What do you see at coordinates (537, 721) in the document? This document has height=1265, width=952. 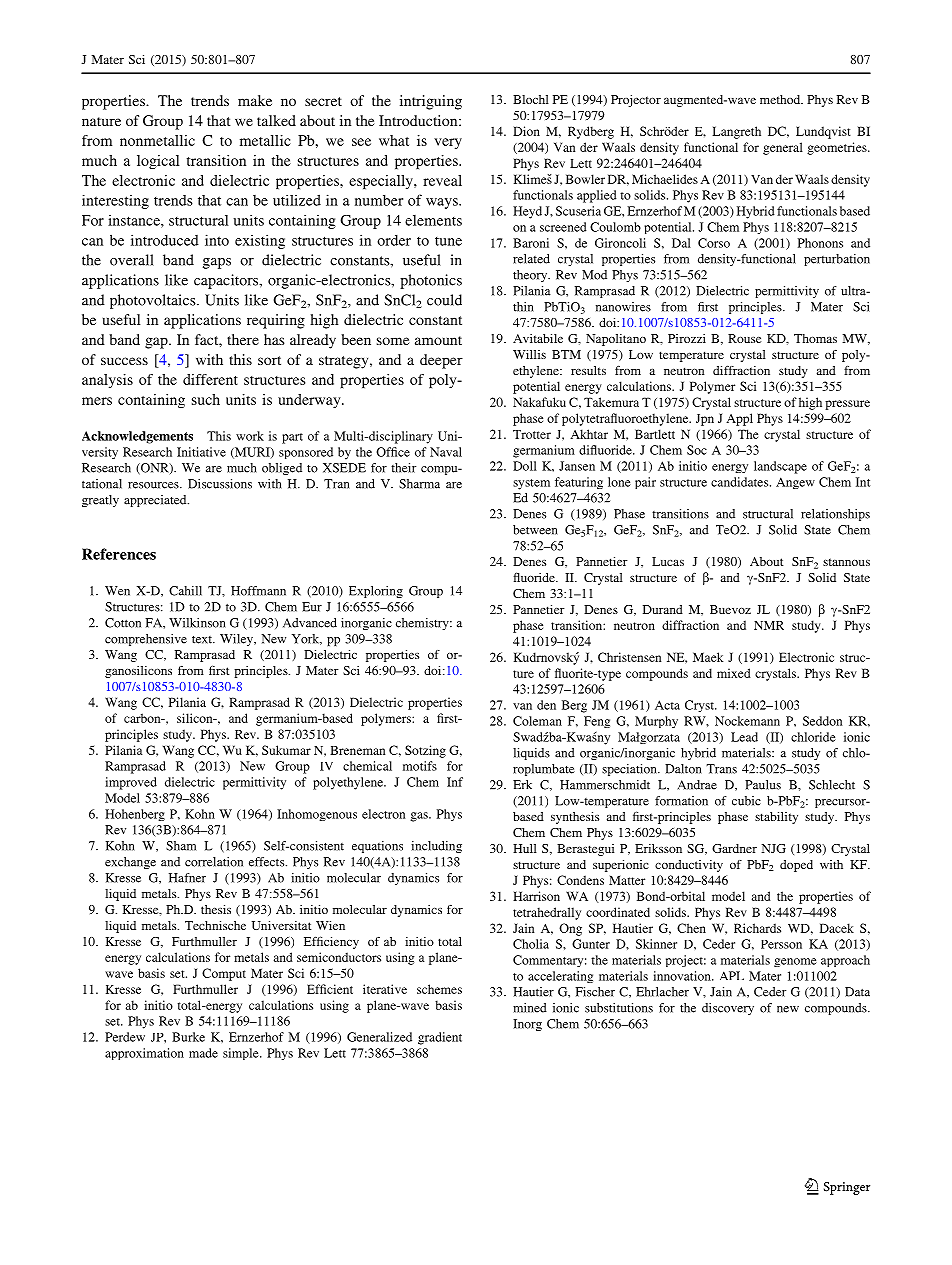 I see `Coleman` at bounding box center [537, 721].
